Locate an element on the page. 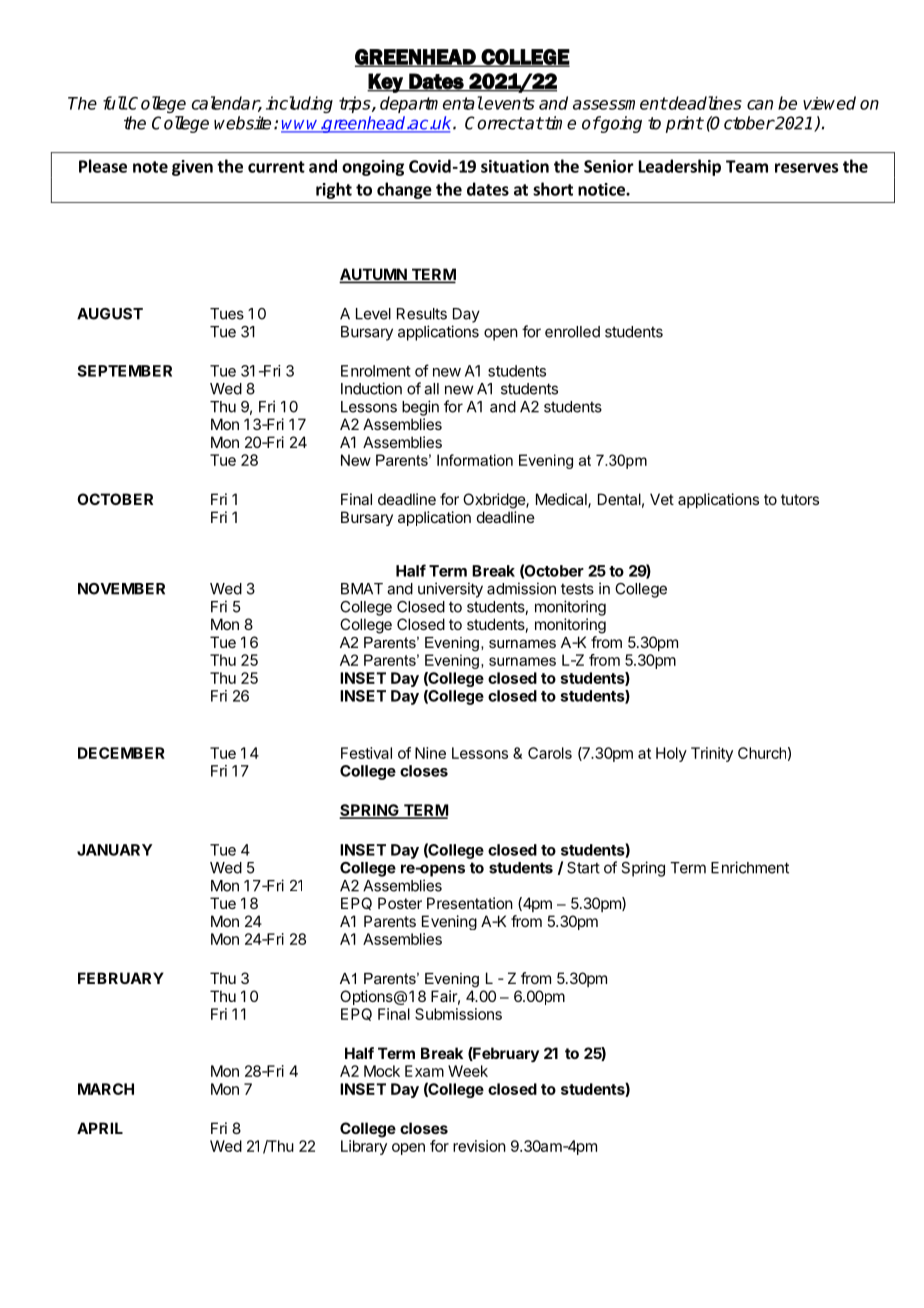 The height and width of the image is (1308, 924). Correct is located at coordinates (494, 123).
